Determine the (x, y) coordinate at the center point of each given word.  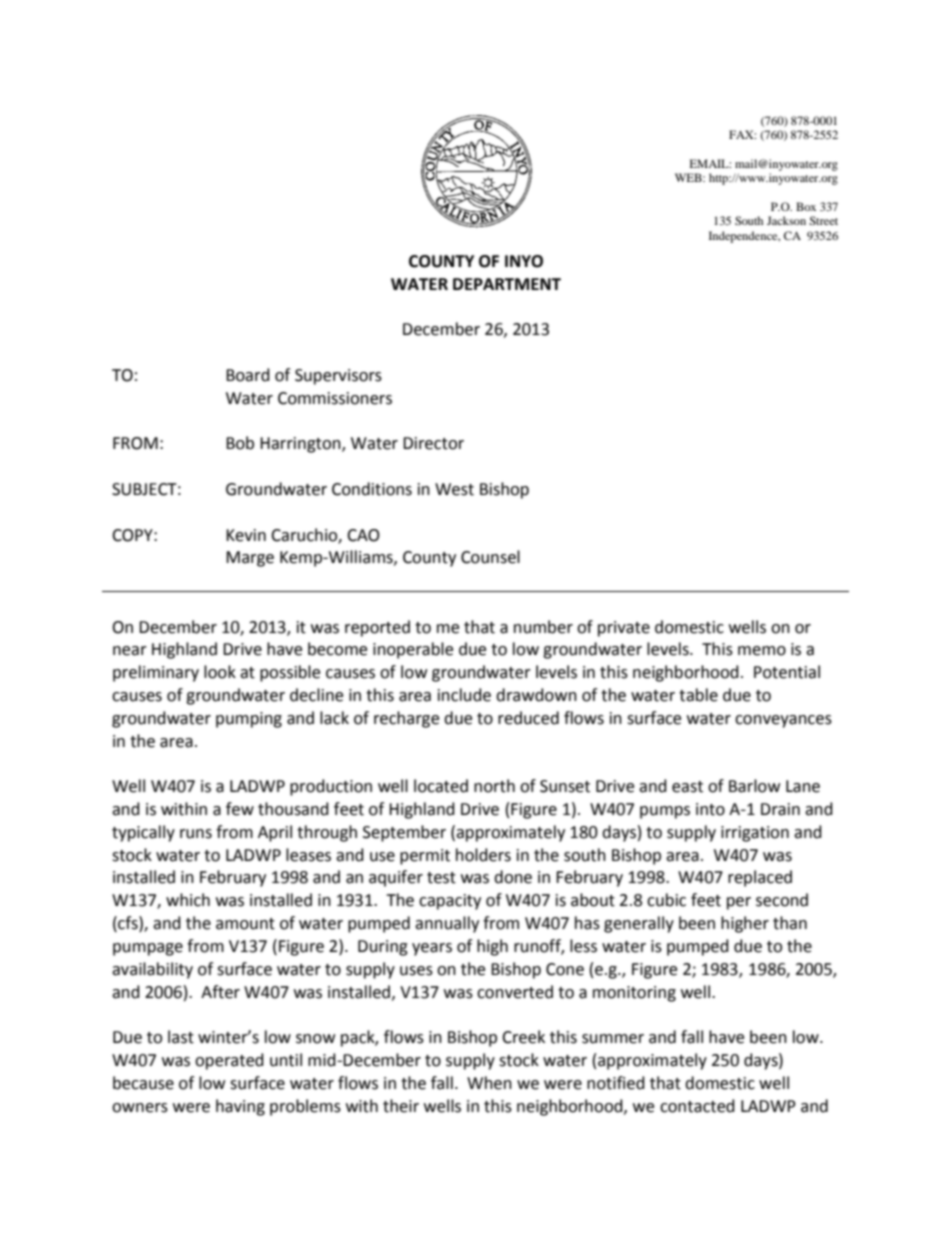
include (464, 695)
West (454, 489)
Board (248, 375)
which (188, 900)
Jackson (786, 220)
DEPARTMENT (507, 284)
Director (433, 443)
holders (483, 855)
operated (229, 1061)
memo (762, 651)
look (220, 672)
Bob (240, 443)
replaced (760, 878)
